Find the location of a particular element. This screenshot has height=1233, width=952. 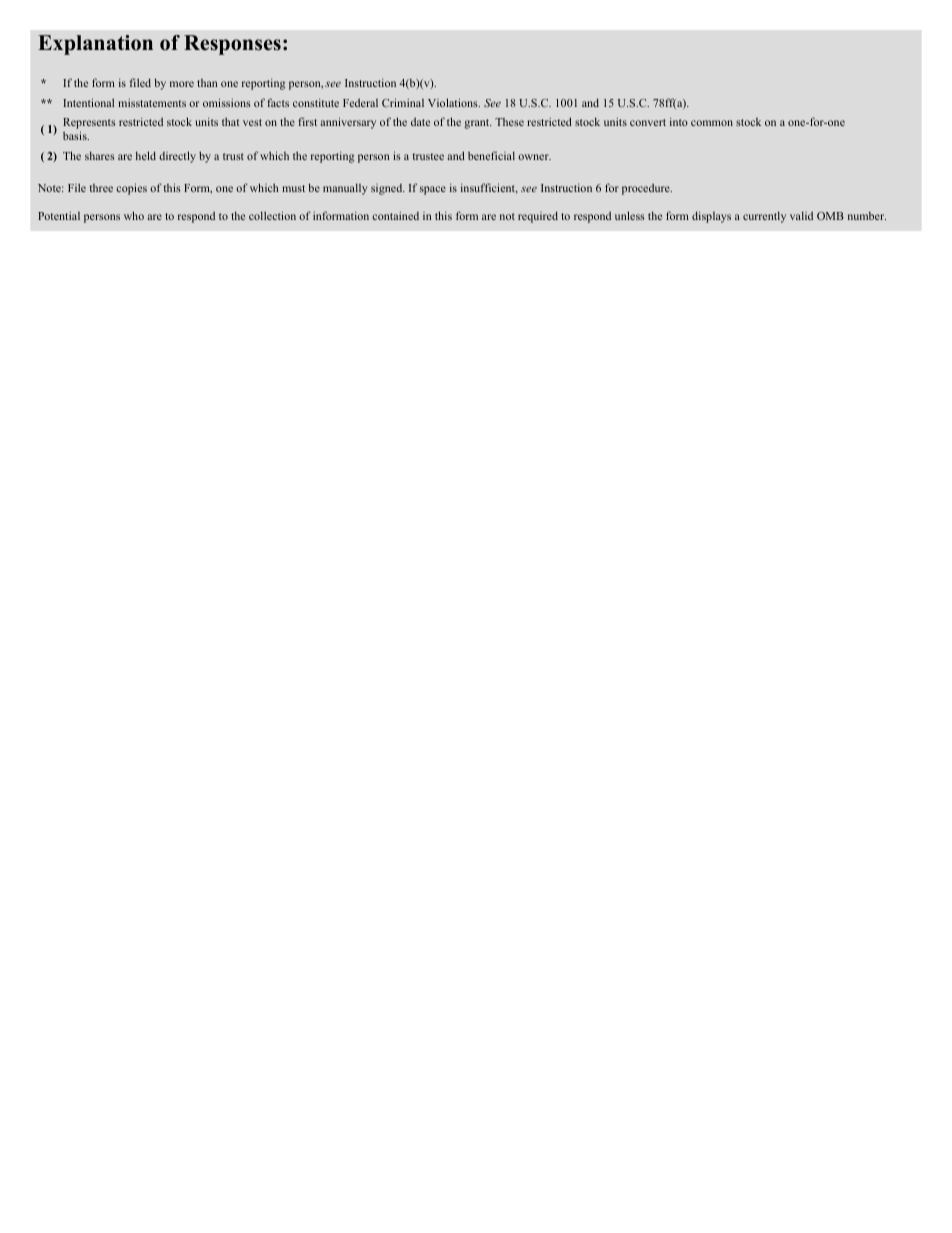

owner is located at coordinates (534, 157).
